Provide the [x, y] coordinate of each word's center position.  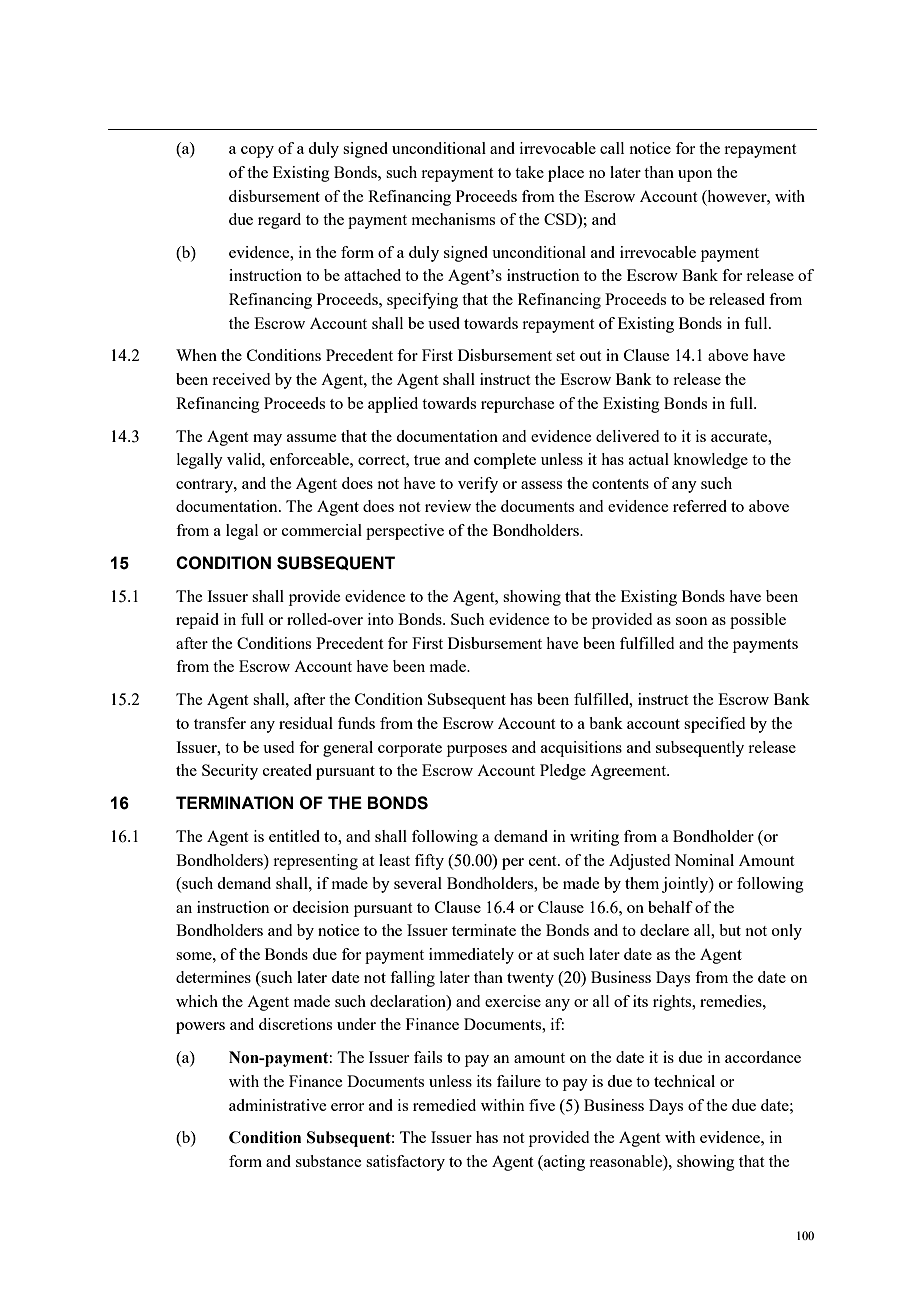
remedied [444, 1105]
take [529, 172]
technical [684, 1081]
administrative [277, 1105]
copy [257, 152]
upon [695, 176]
